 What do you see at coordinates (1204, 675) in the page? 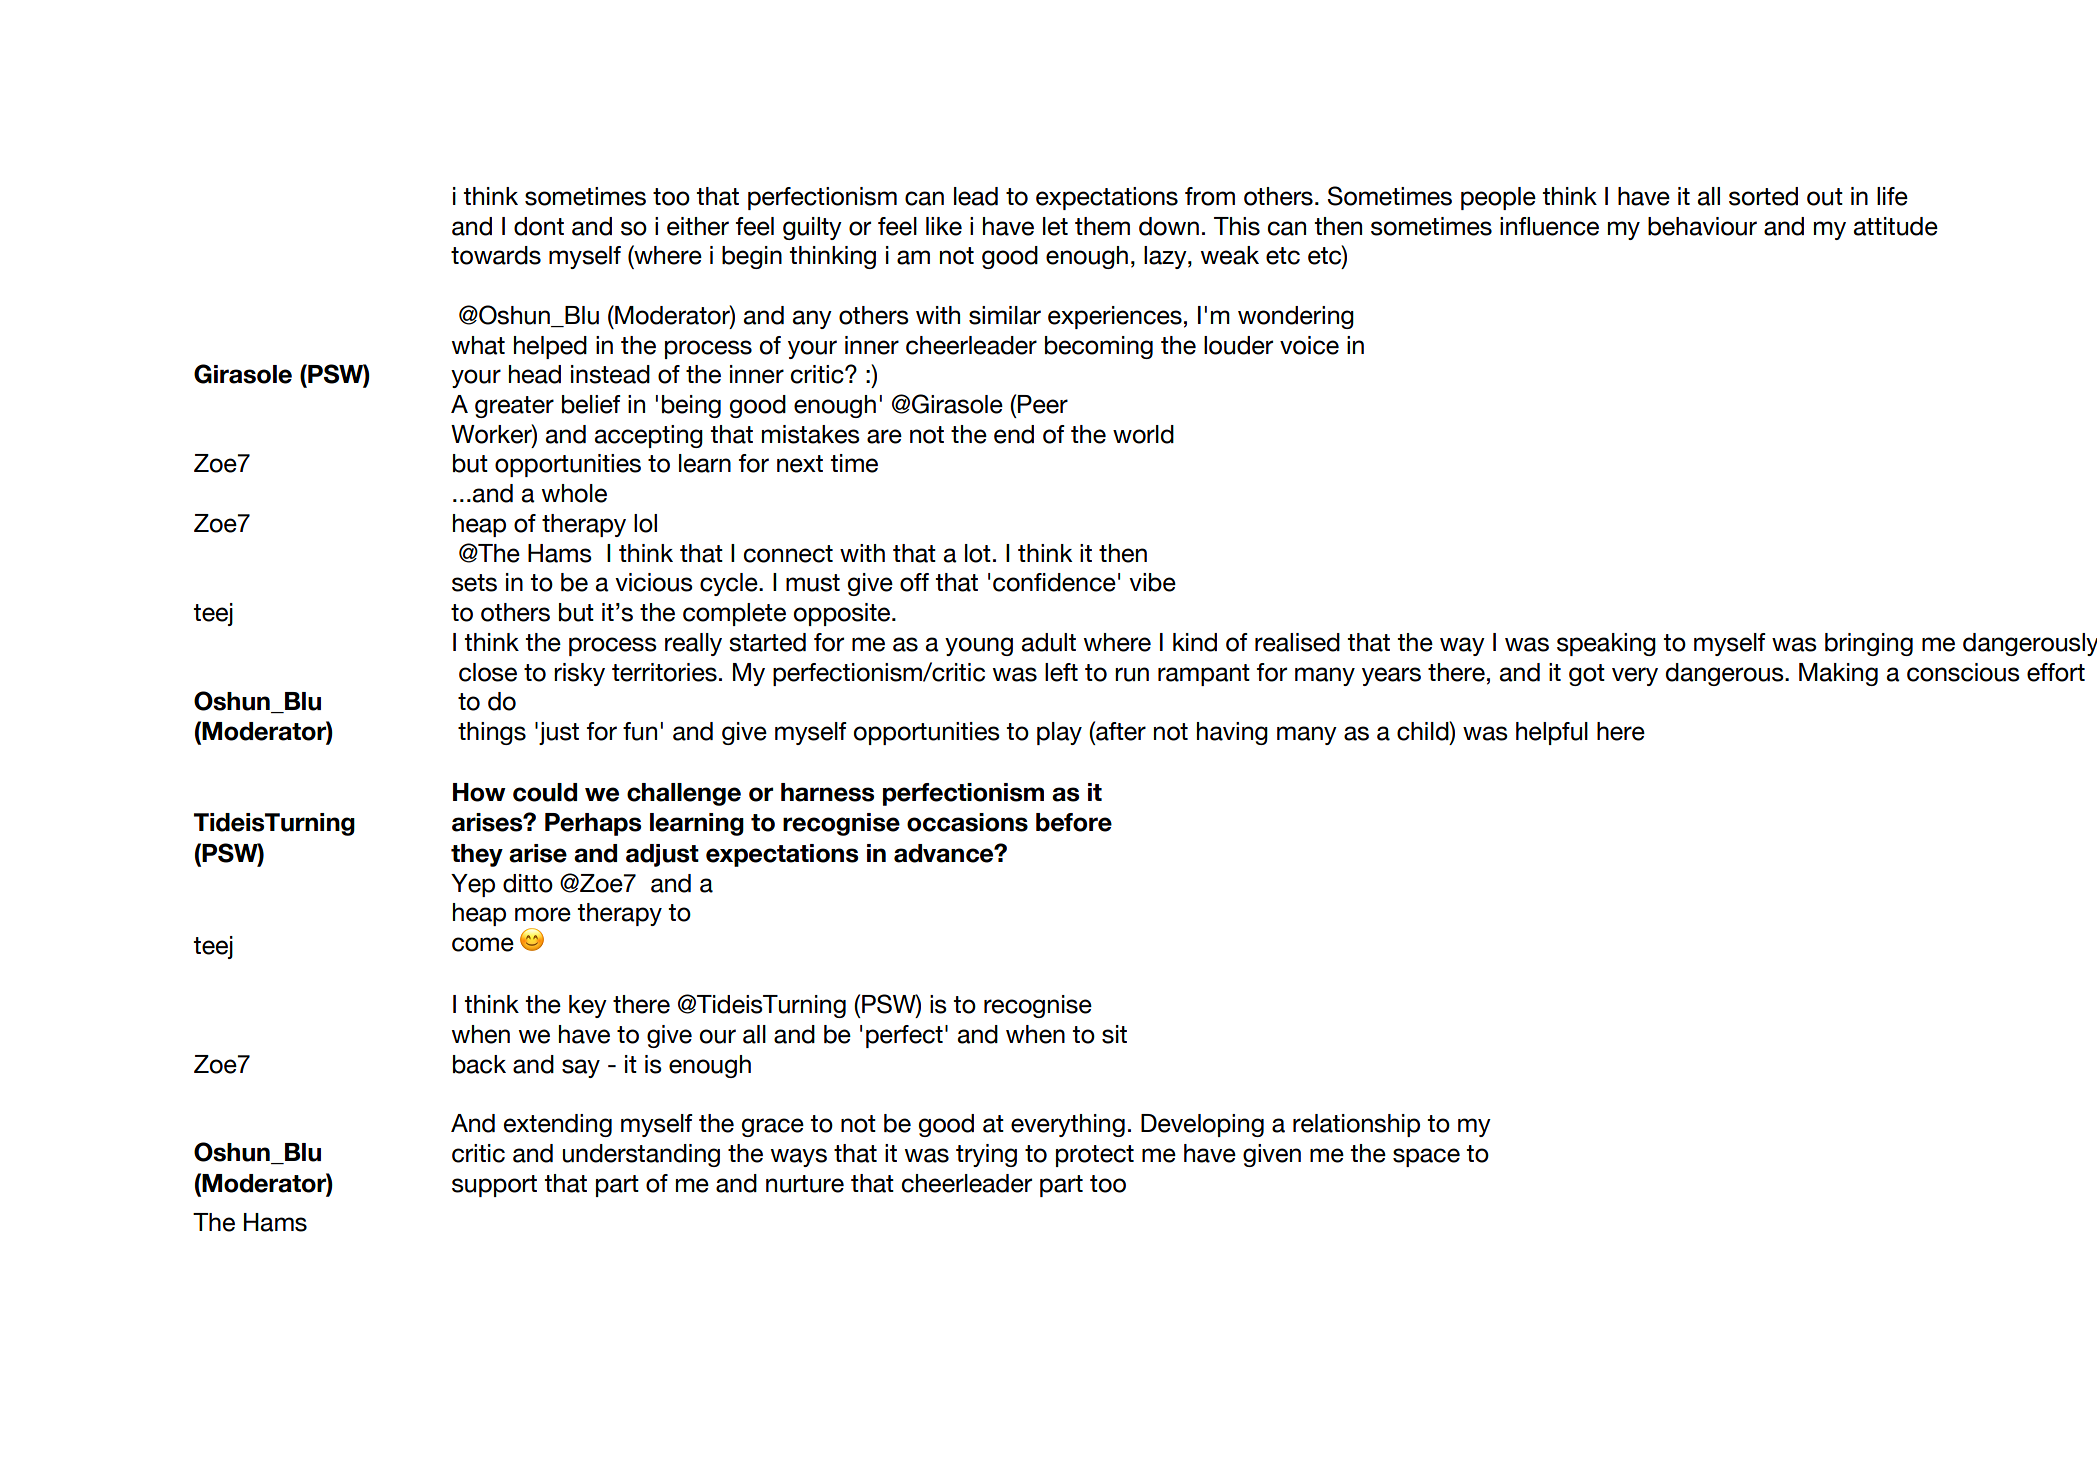
I see `rampant` at bounding box center [1204, 675].
